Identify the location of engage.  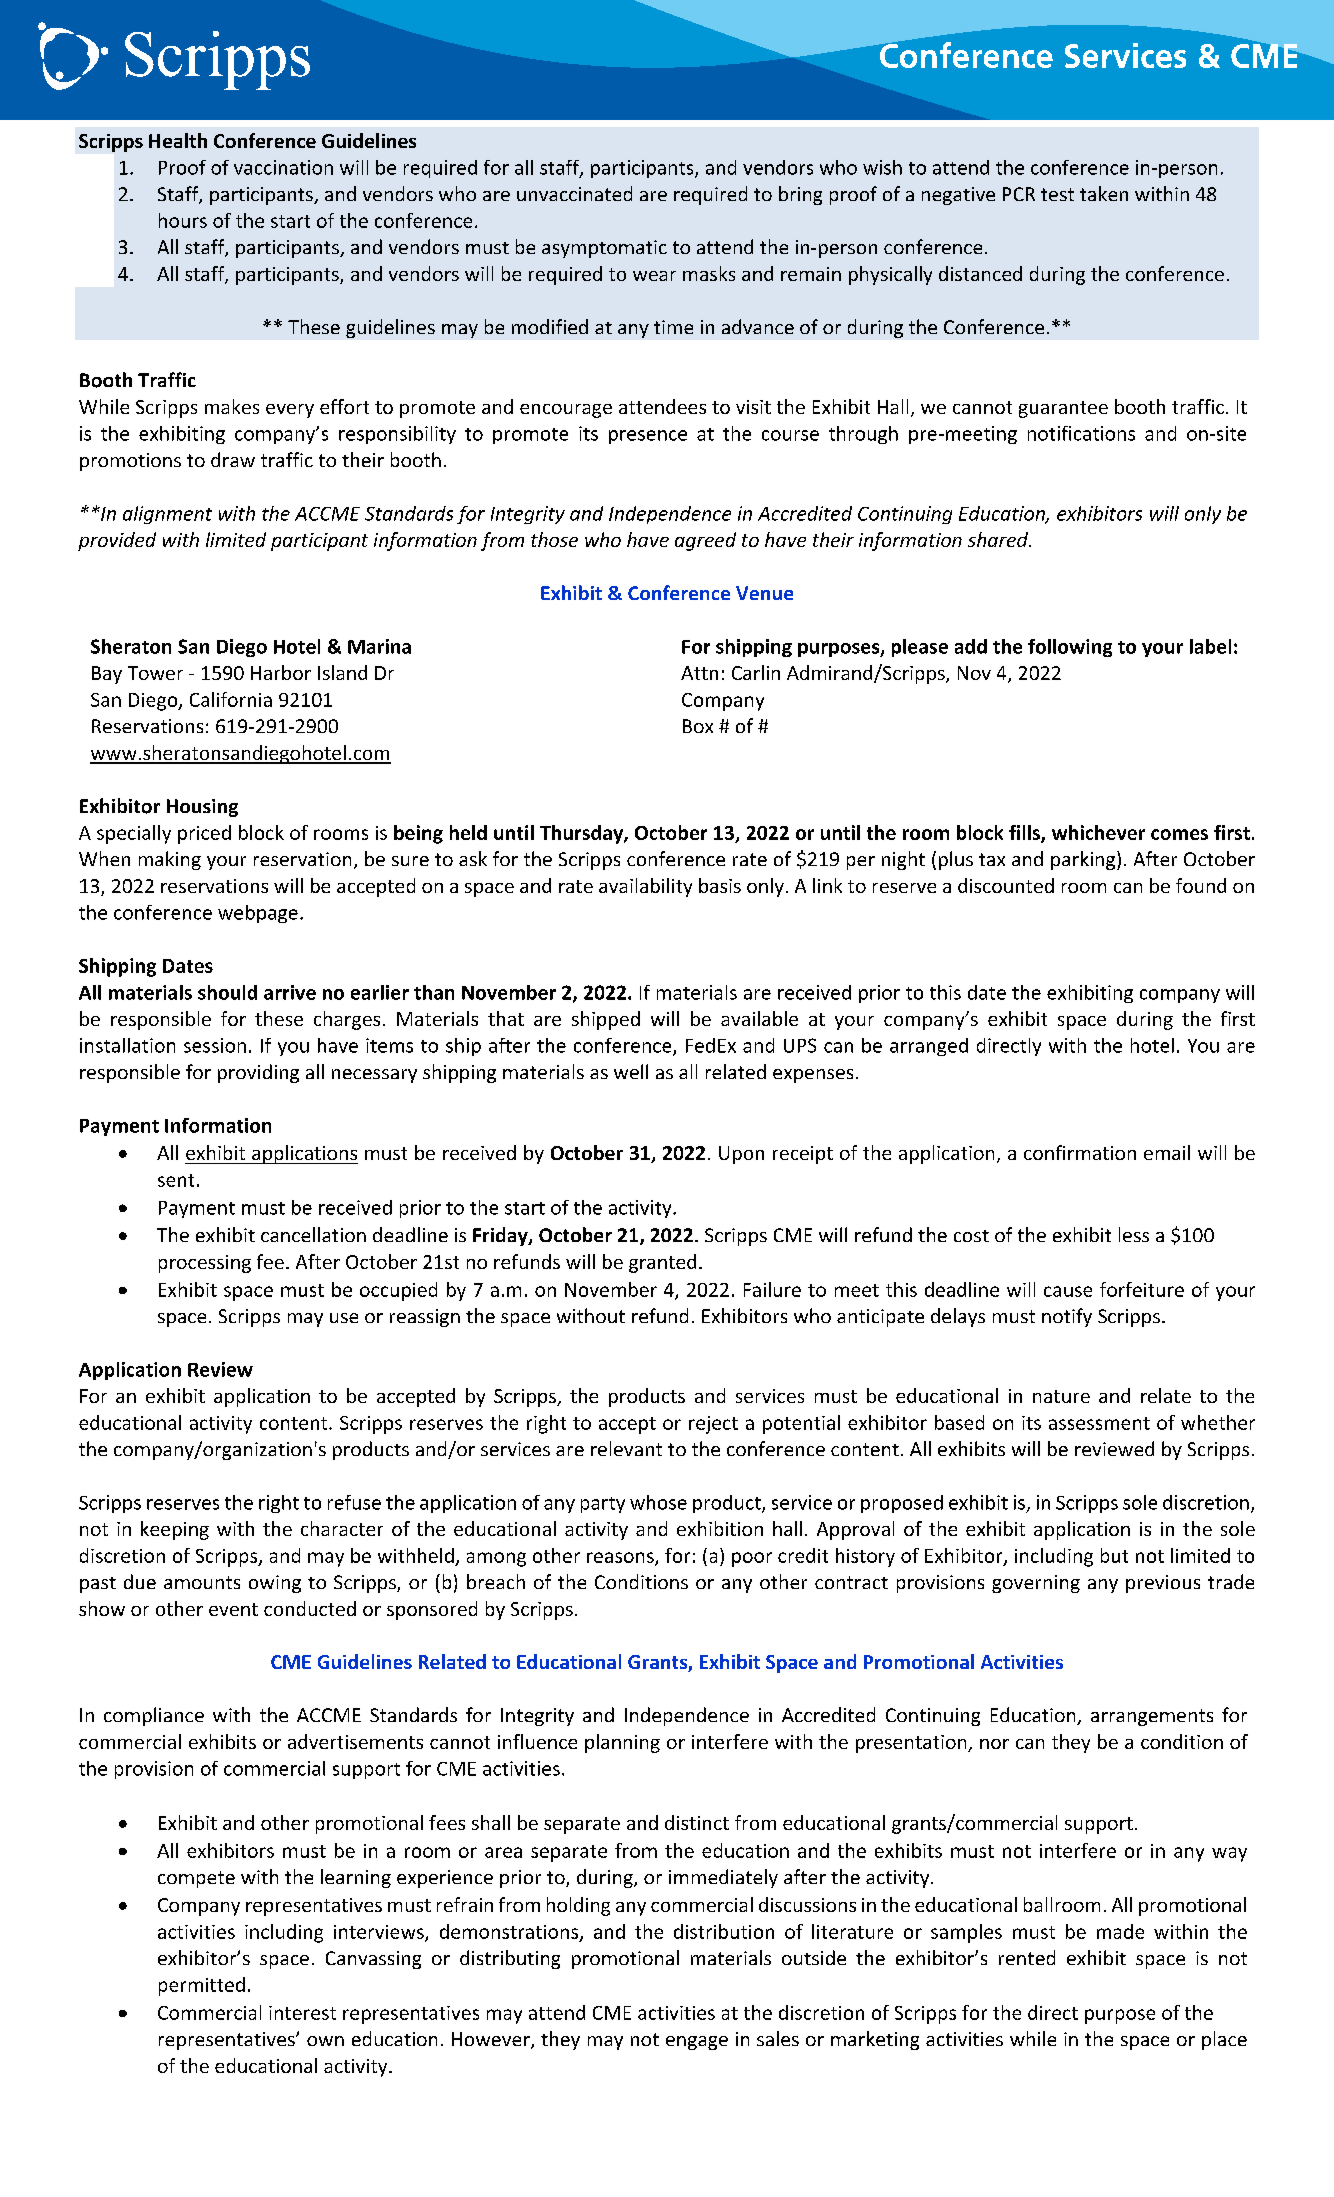
(697, 2043).
